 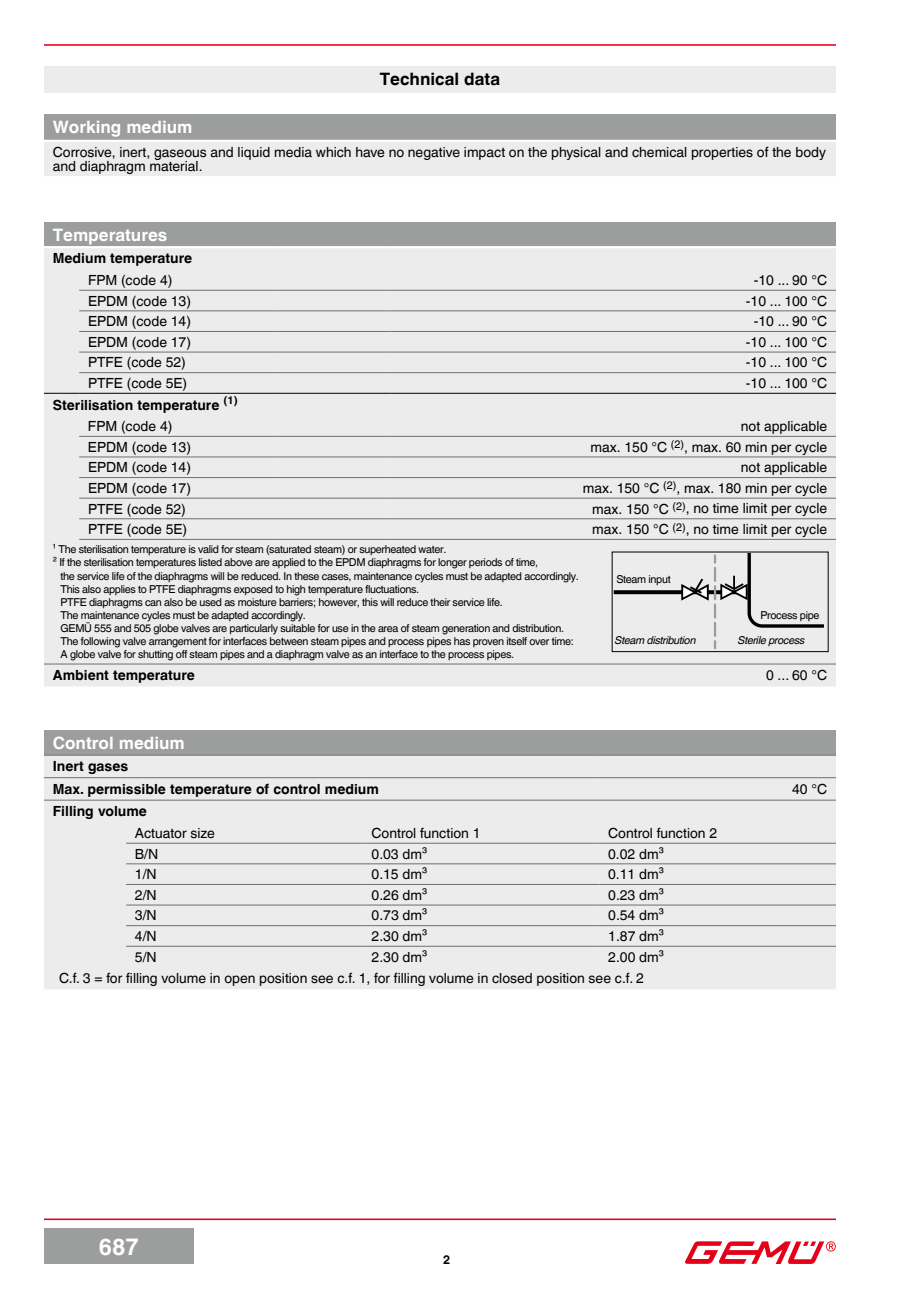 What do you see at coordinates (512, 978) in the page?
I see `closed` at bounding box center [512, 978].
